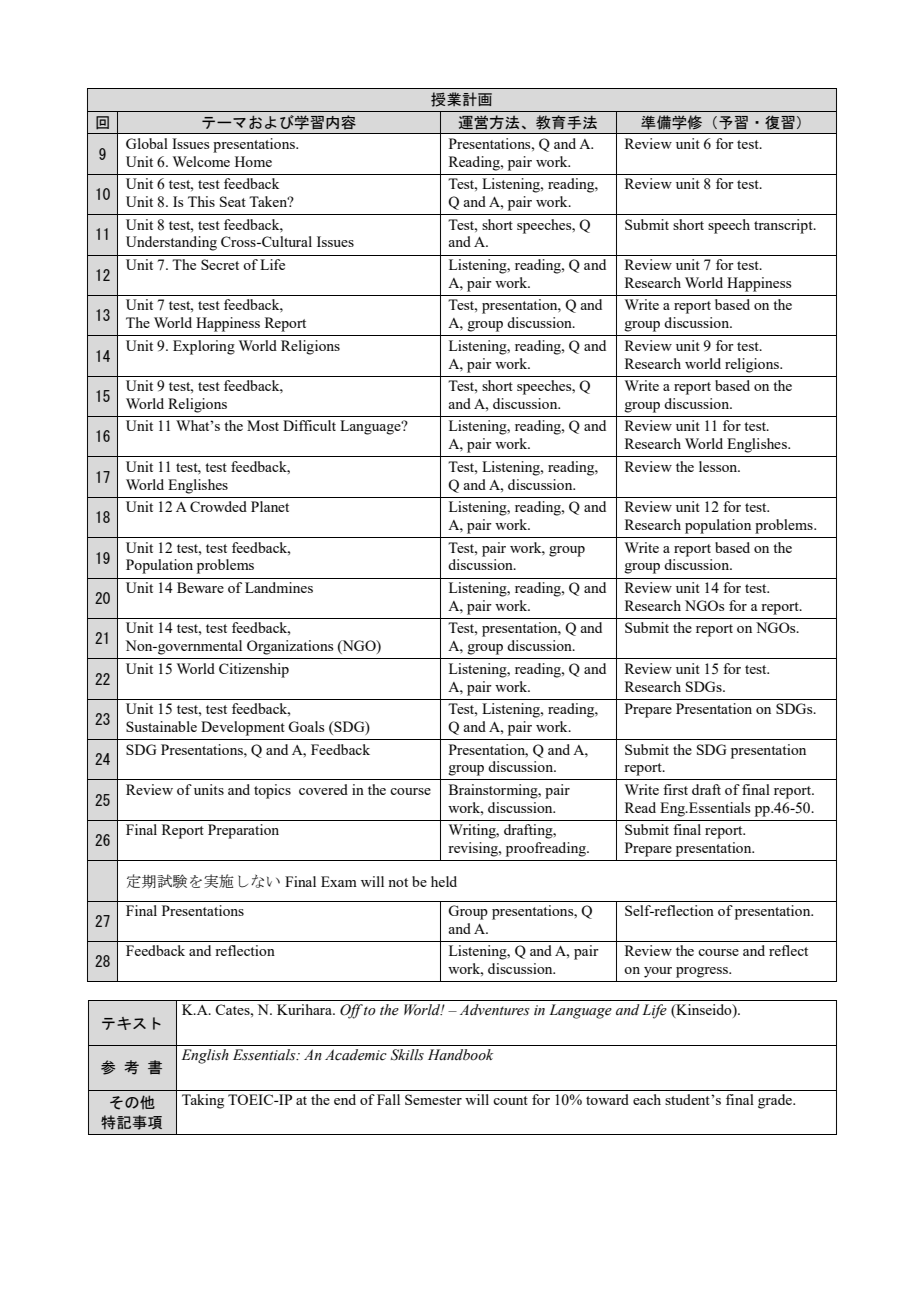 This document has height=1307, width=924. I want to click on Organizations, so click(290, 647).
